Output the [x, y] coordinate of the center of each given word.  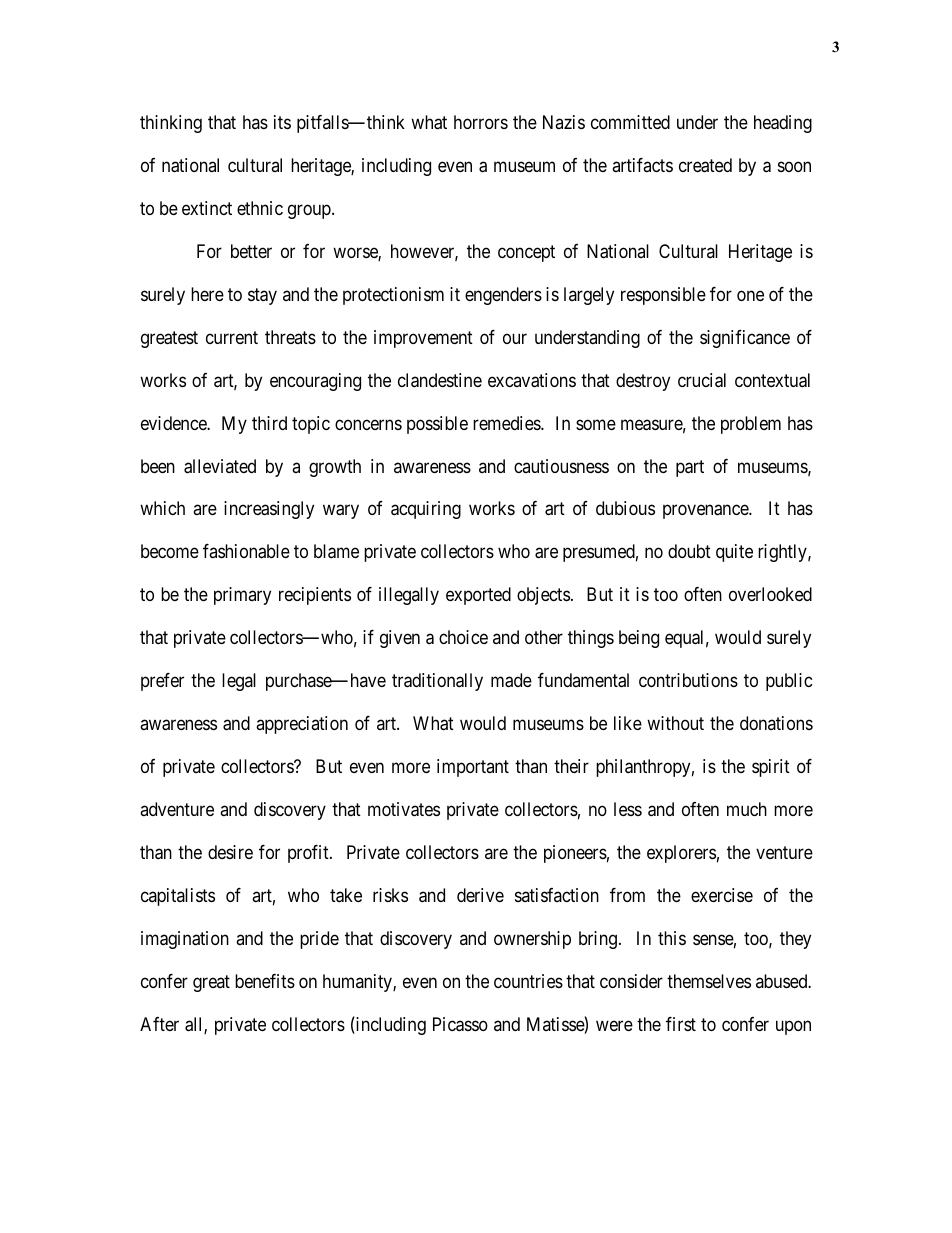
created [705, 165]
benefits [265, 981]
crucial [702, 380]
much [747, 809]
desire [230, 852]
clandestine [440, 380]
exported [478, 596]
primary [242, 596]
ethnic [260, 208]
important [473, 768]
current [232, 337]
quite [734, 553]
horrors [481, 122]
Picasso [460, 1024]
